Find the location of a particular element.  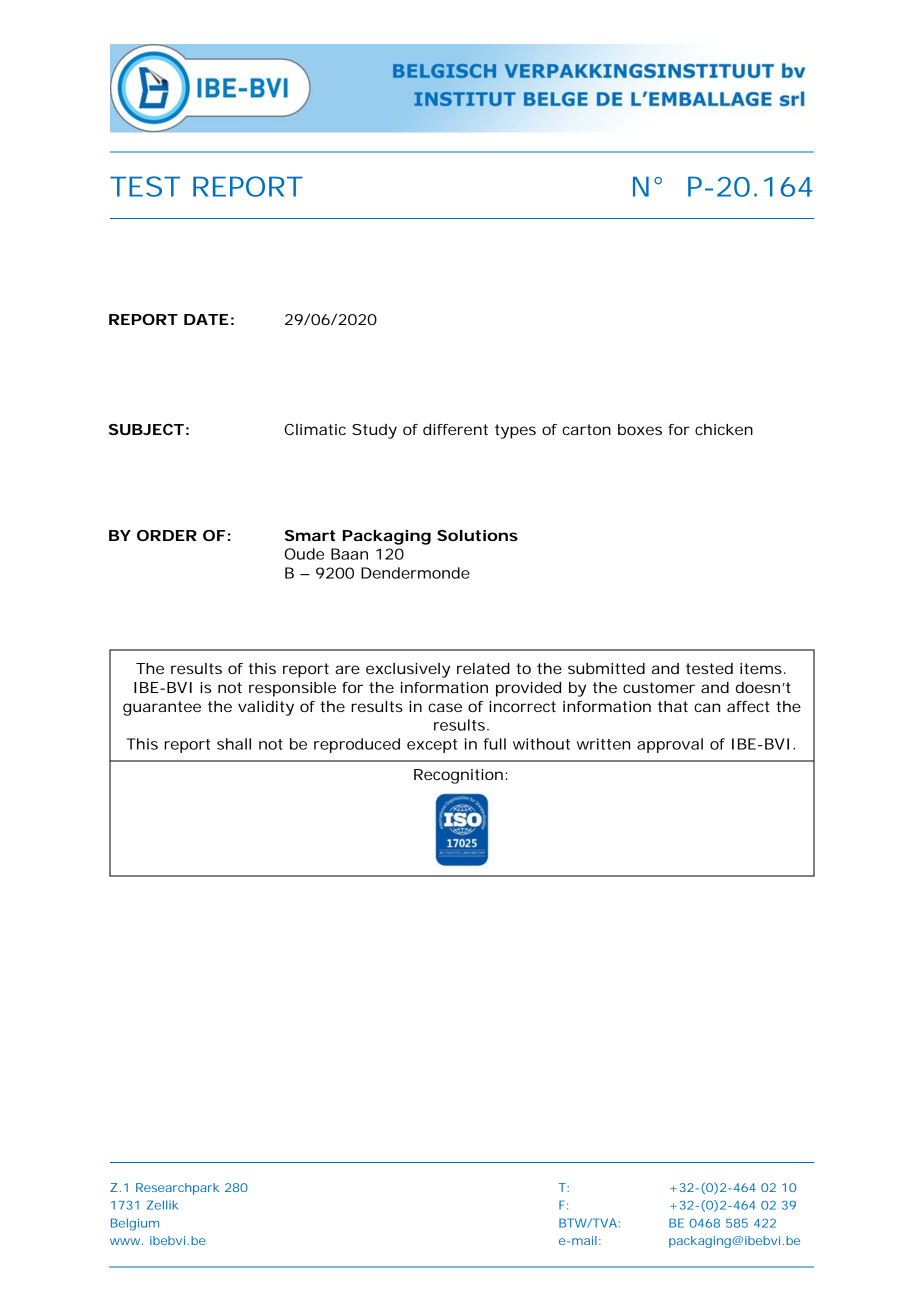

guarantee is located at coordinates (162, 708).
